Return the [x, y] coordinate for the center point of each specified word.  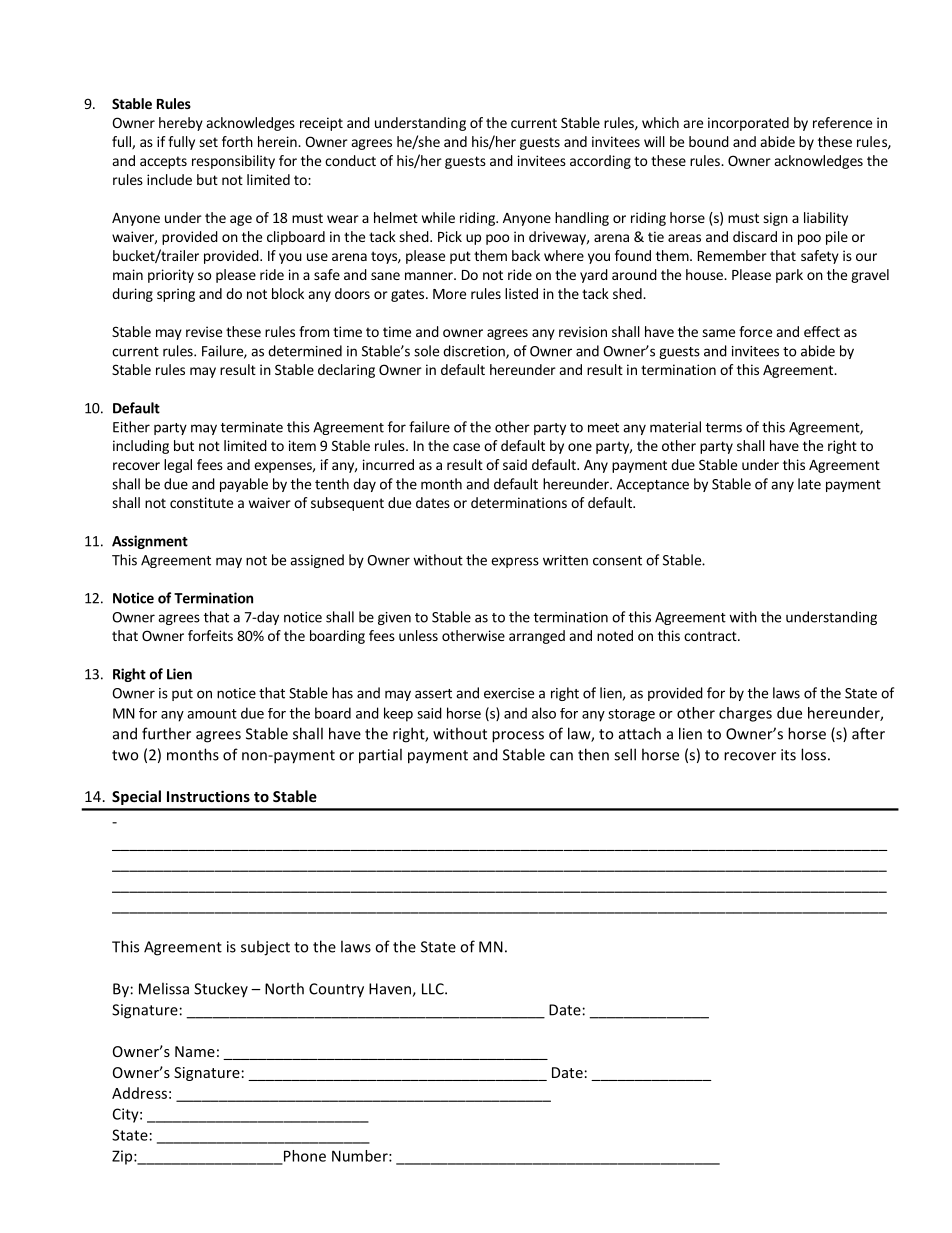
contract [711, 636]
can [561, 756]
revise [204, 331]
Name [195, 1051]
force [755, 331]
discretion [475, 352]
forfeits [210, 635]
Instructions [208, 796]
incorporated [748, 124]
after [868, 733]
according [600, 162]
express [515, 562]
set [208, 142]
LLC [434, 989]
